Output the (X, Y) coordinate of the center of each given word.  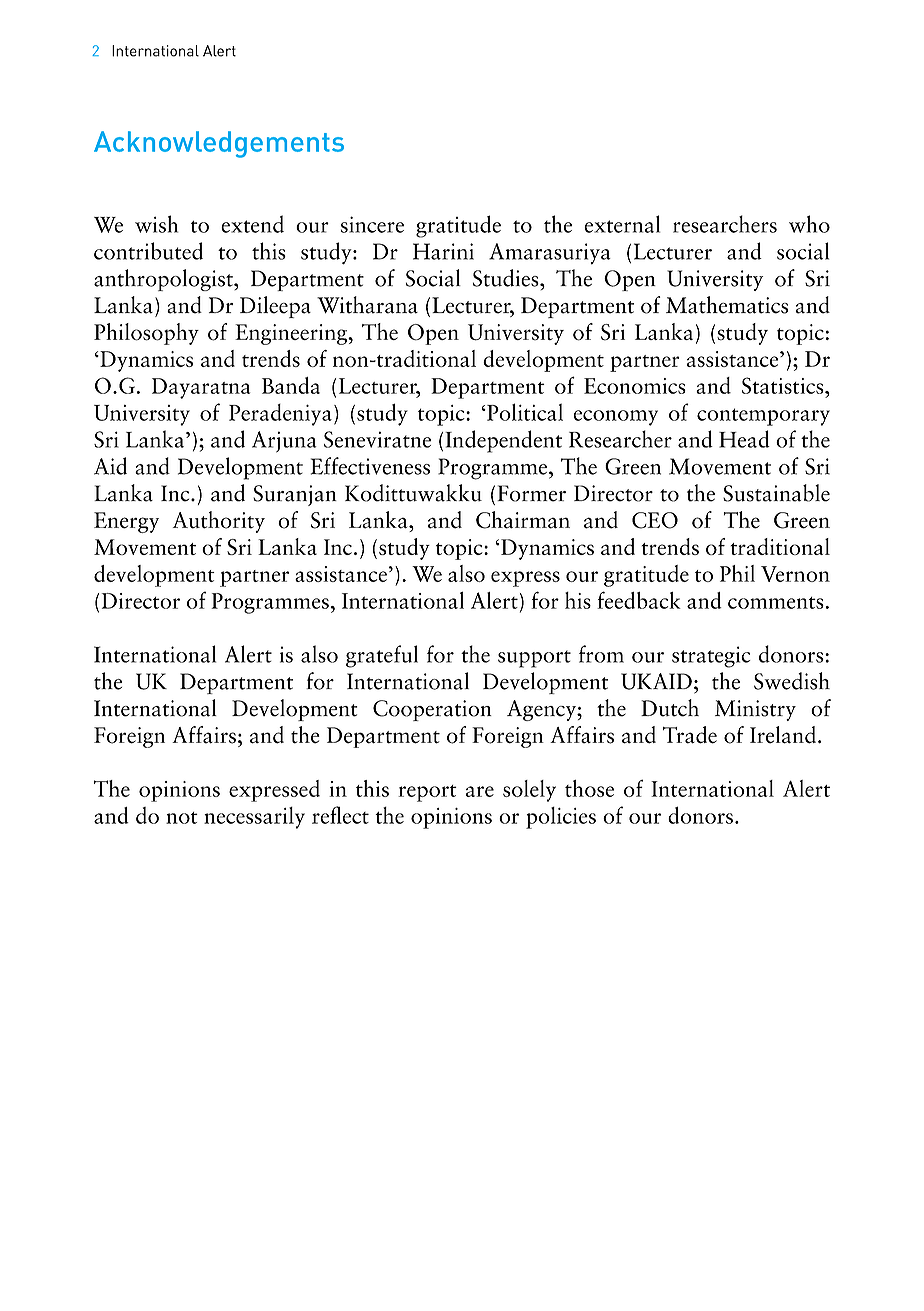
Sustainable (776, 493)
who (809, 224)
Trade (690, 735)
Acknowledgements (219, 144)
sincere (372, 224)
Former (531, 493)
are (480, 791)
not (182, 818)
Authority (219, 522)
